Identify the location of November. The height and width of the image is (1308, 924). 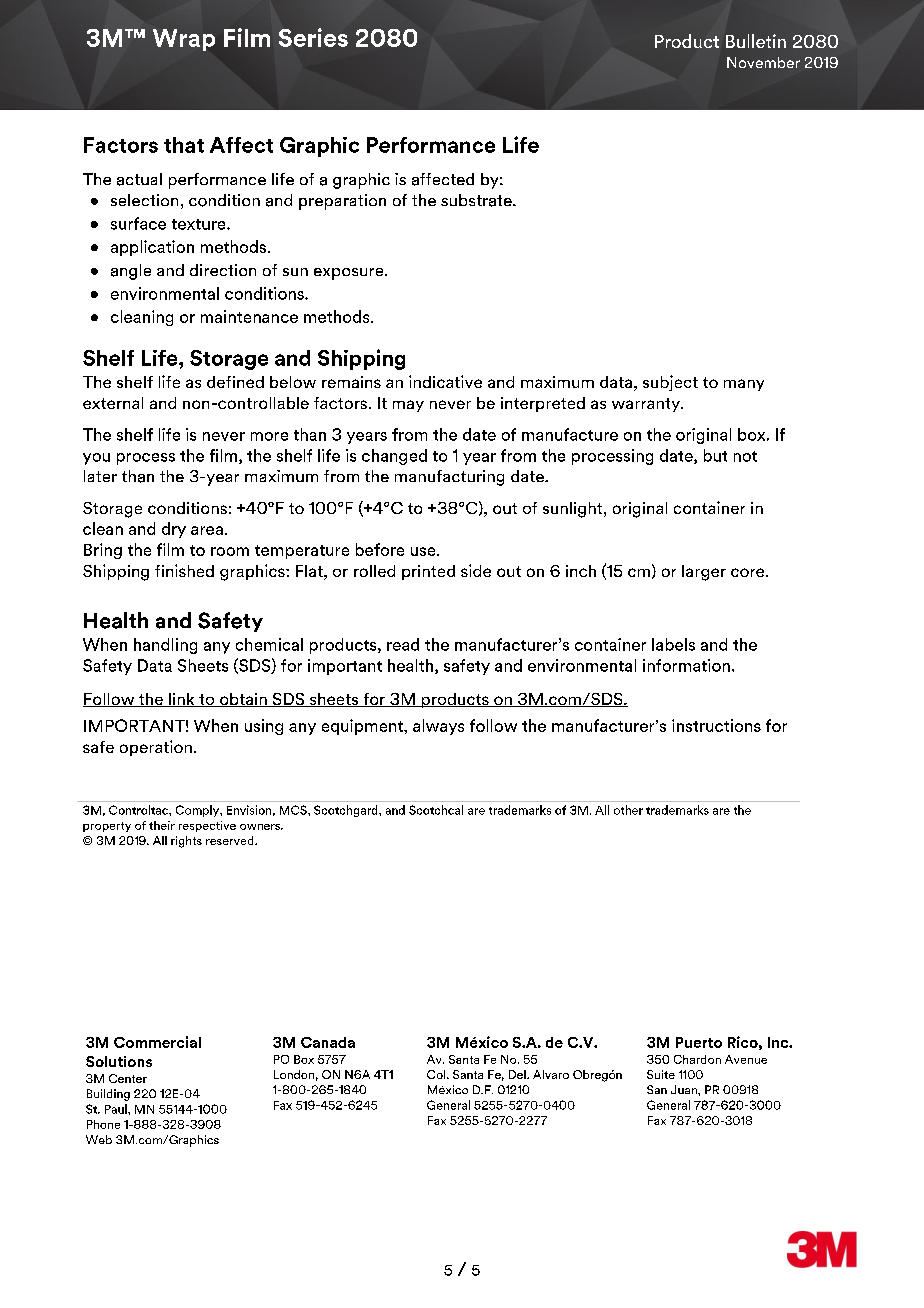
(763, 62).
